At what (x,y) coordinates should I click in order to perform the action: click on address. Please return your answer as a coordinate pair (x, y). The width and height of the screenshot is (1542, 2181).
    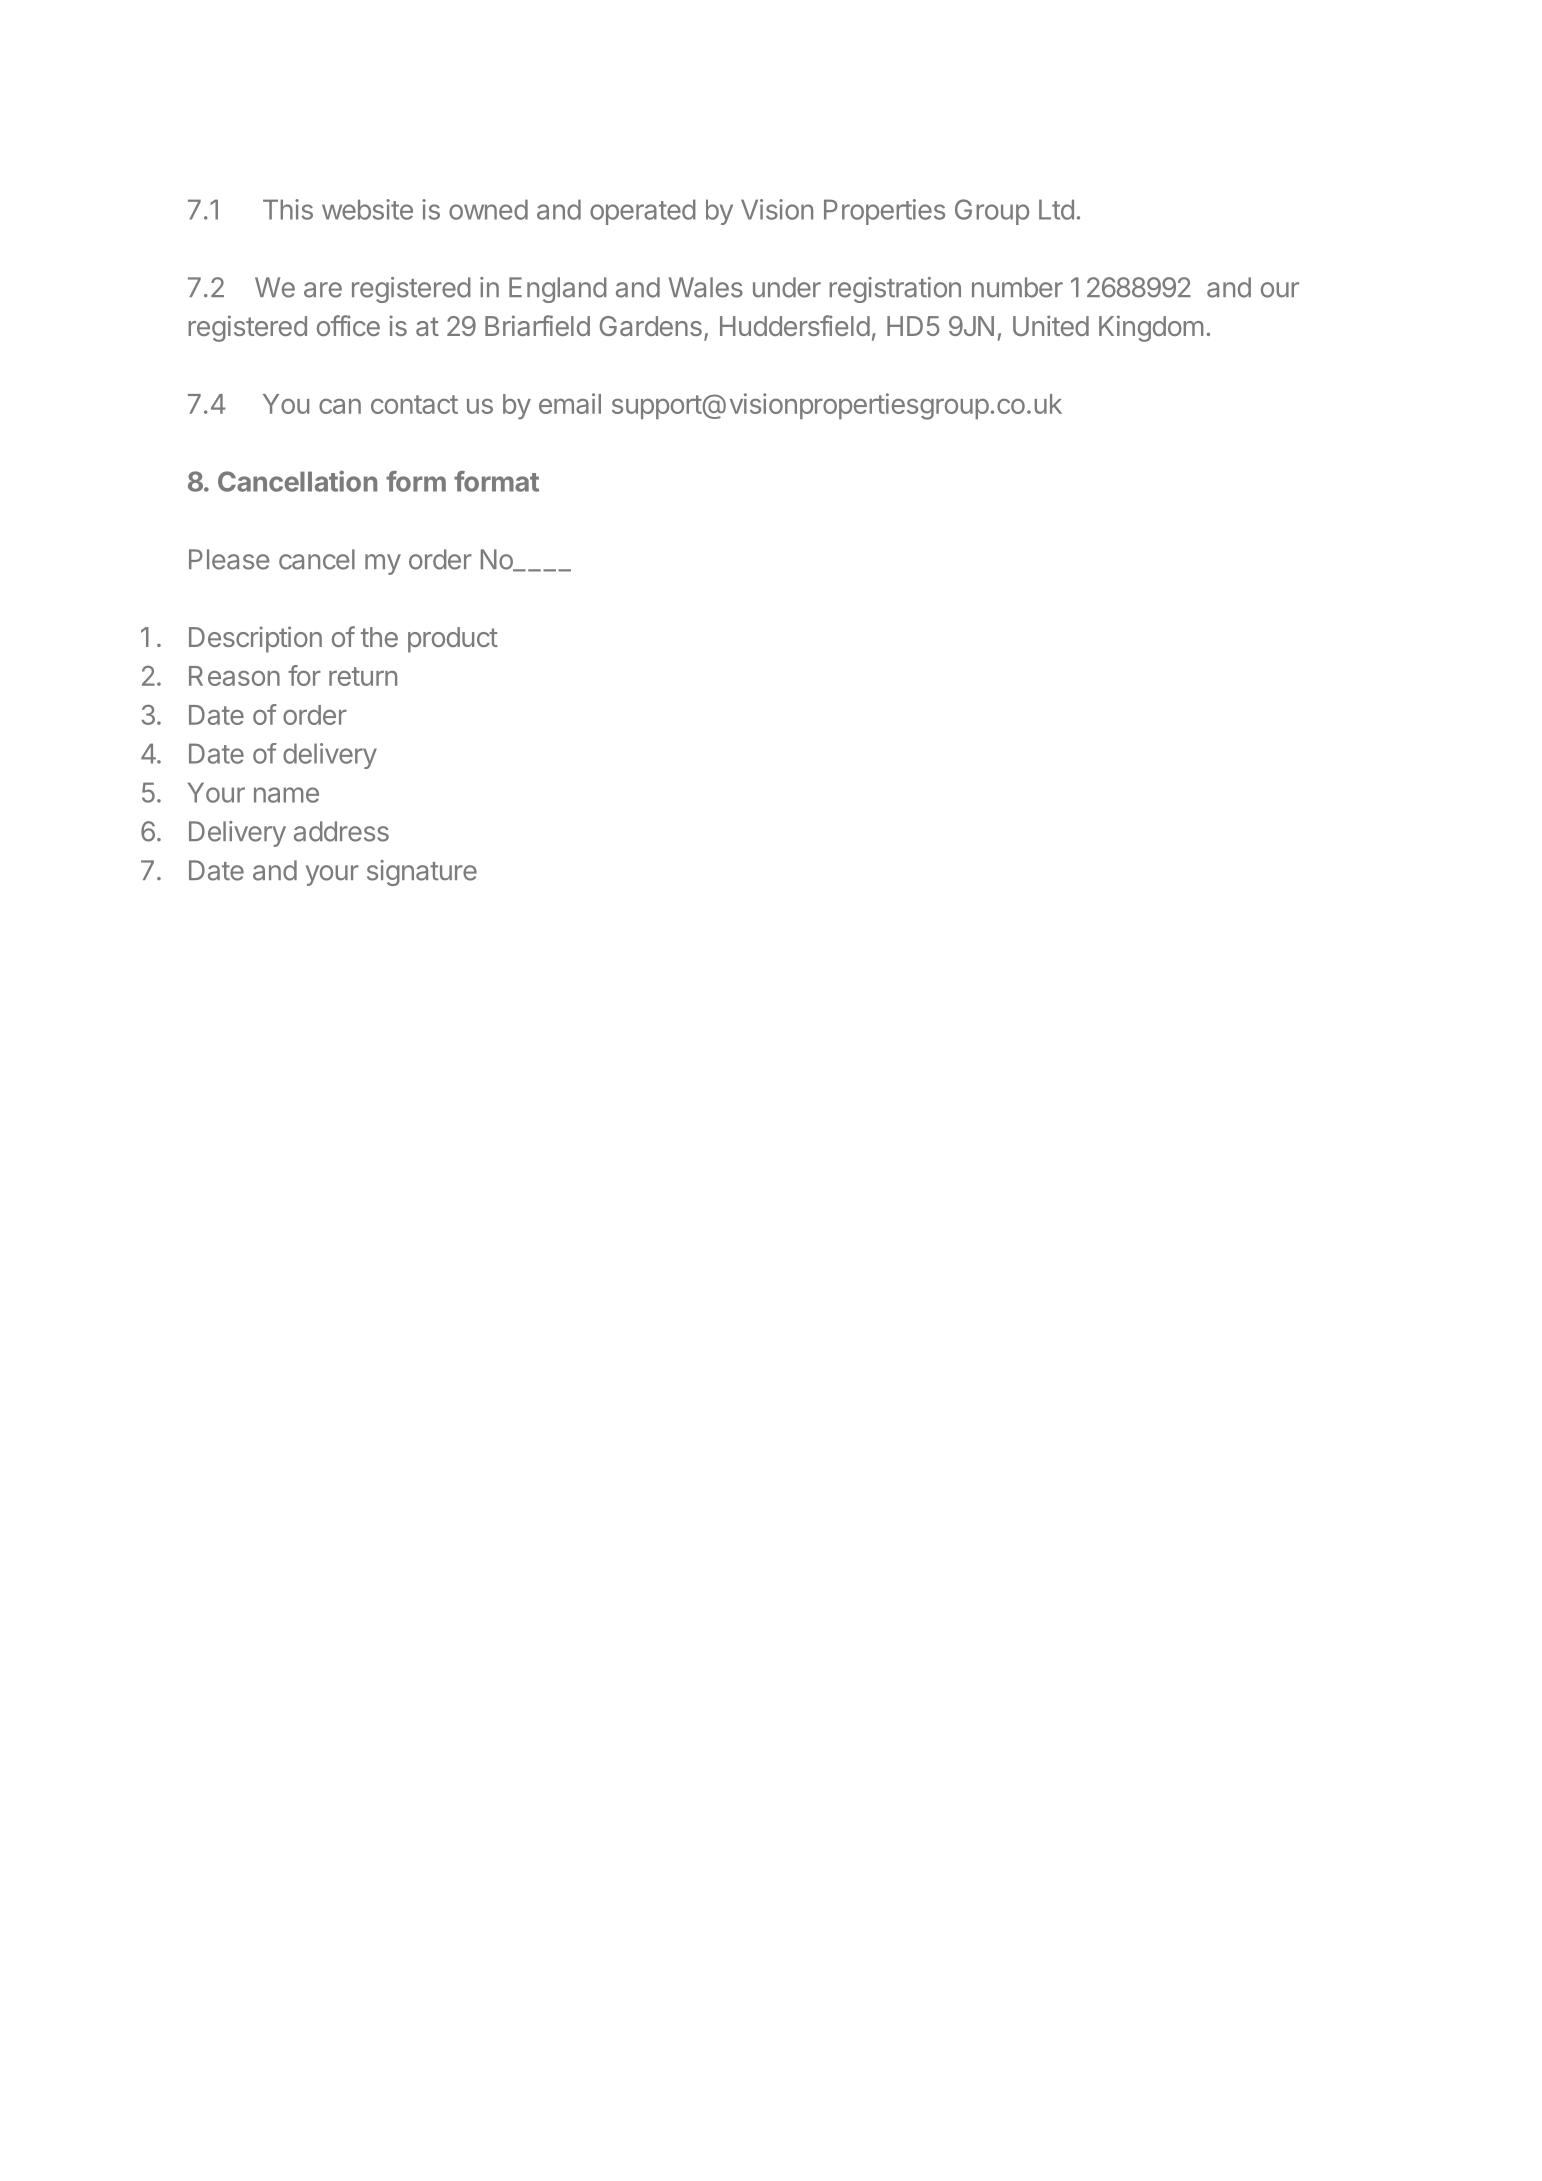
    Looking at the image, I should click on (341, 831).
